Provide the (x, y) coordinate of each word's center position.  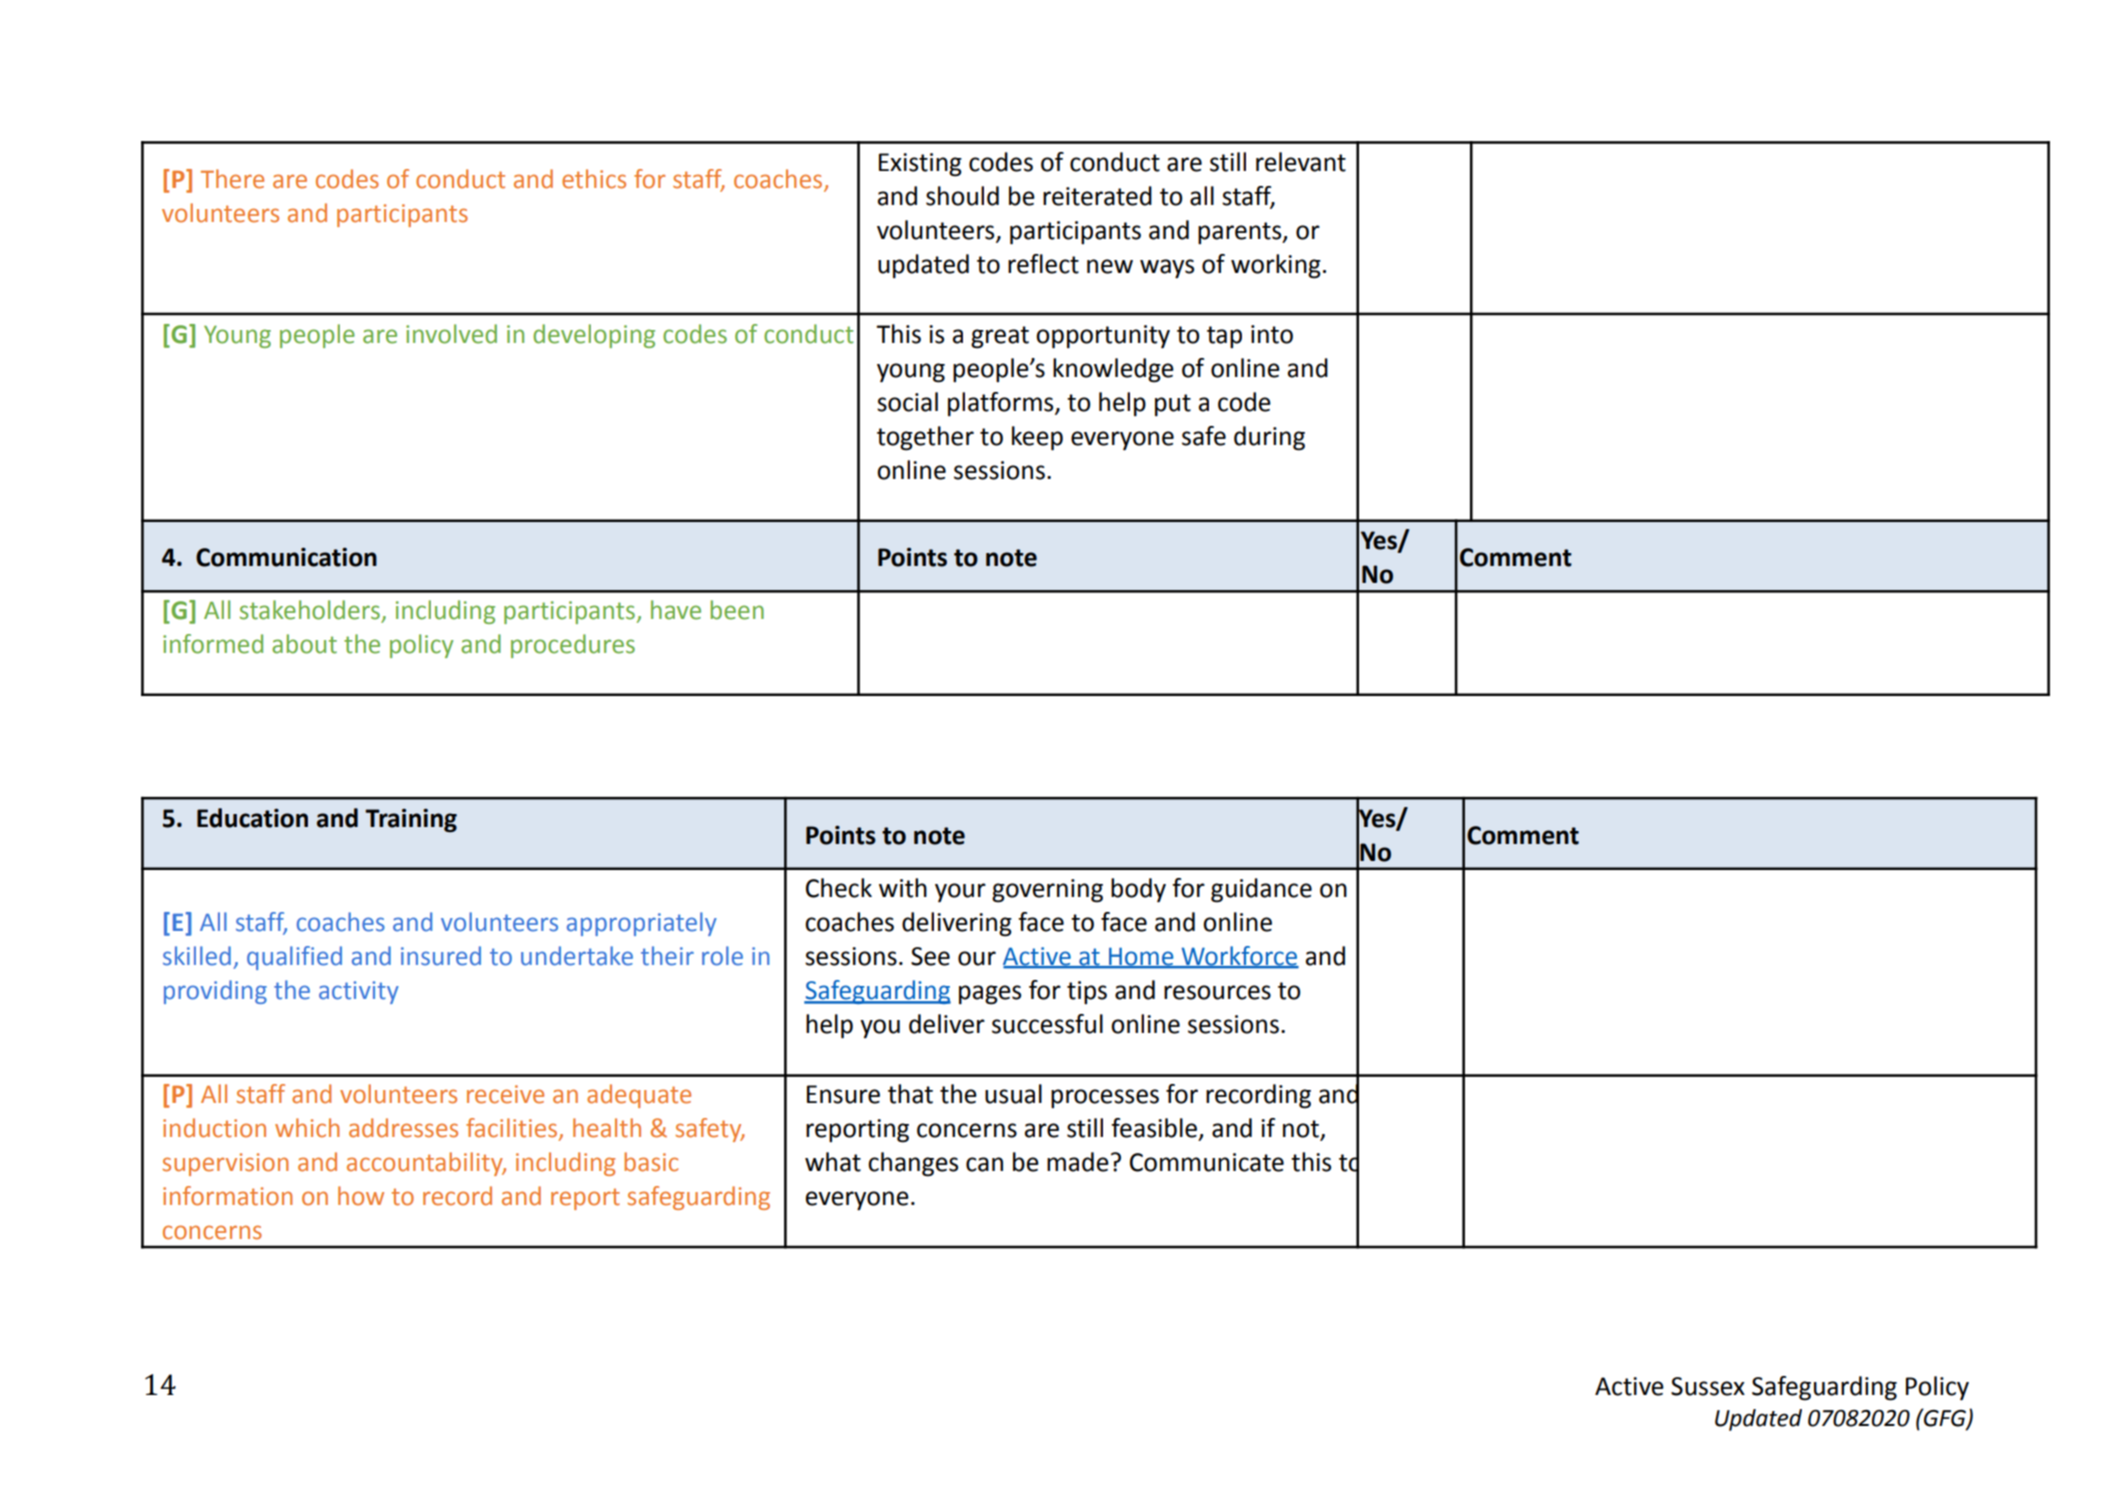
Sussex (1708, 1386)
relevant (1301, 162)
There (232, 179)
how (361, 1196)
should (962, 196)
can (984, 1164)
